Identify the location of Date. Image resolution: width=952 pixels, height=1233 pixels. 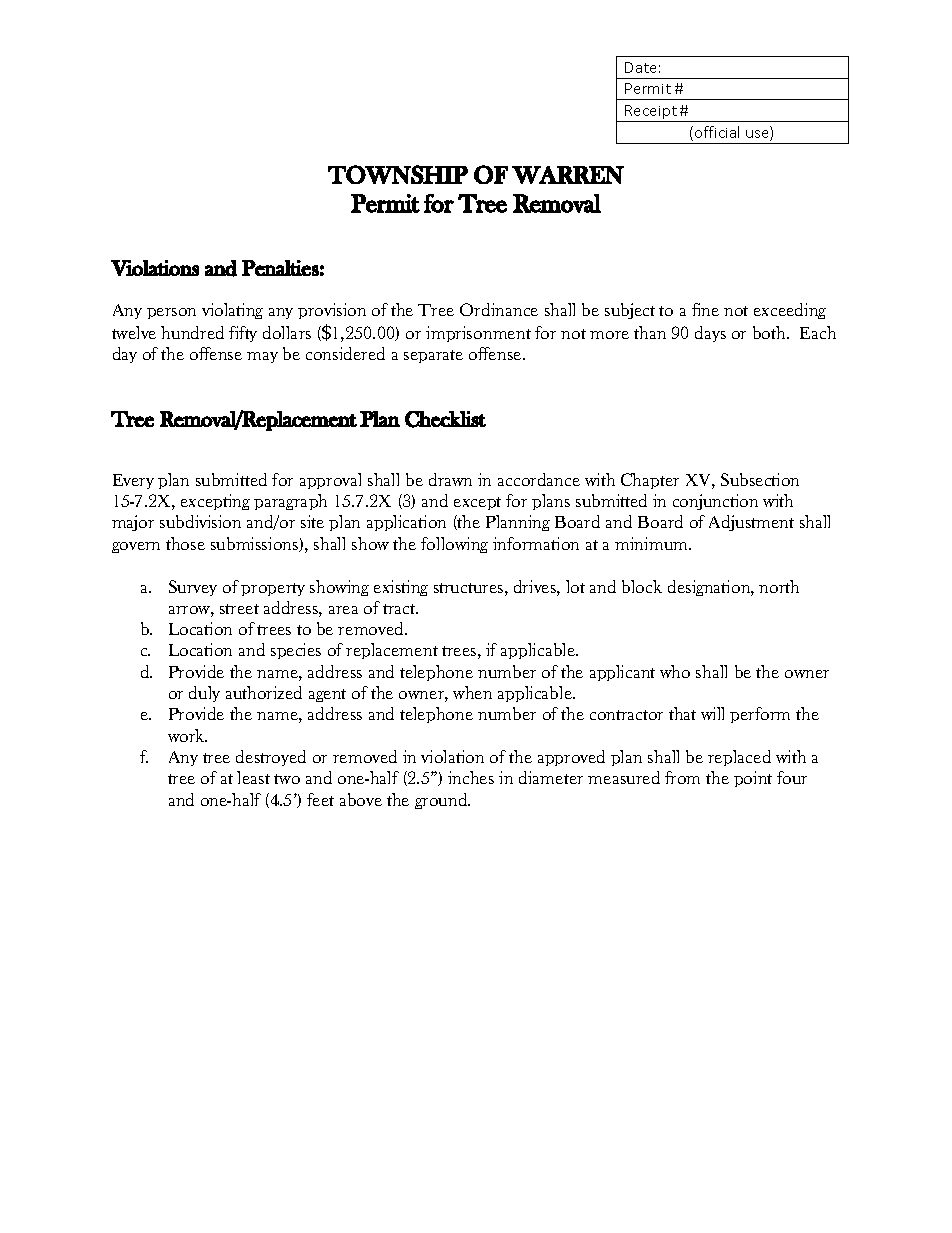
(640, 67).
